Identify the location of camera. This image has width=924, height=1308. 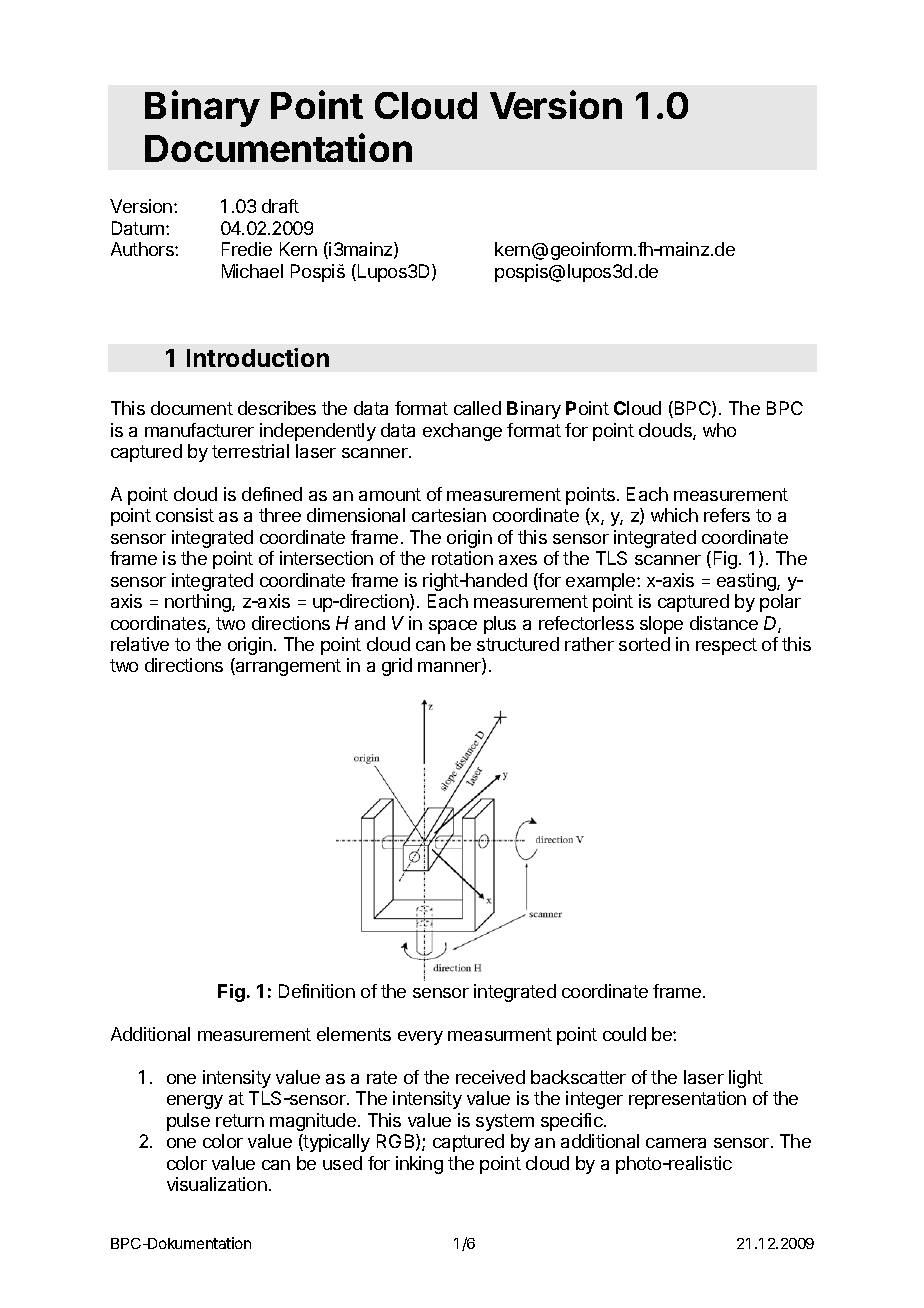
(676, 1143).
